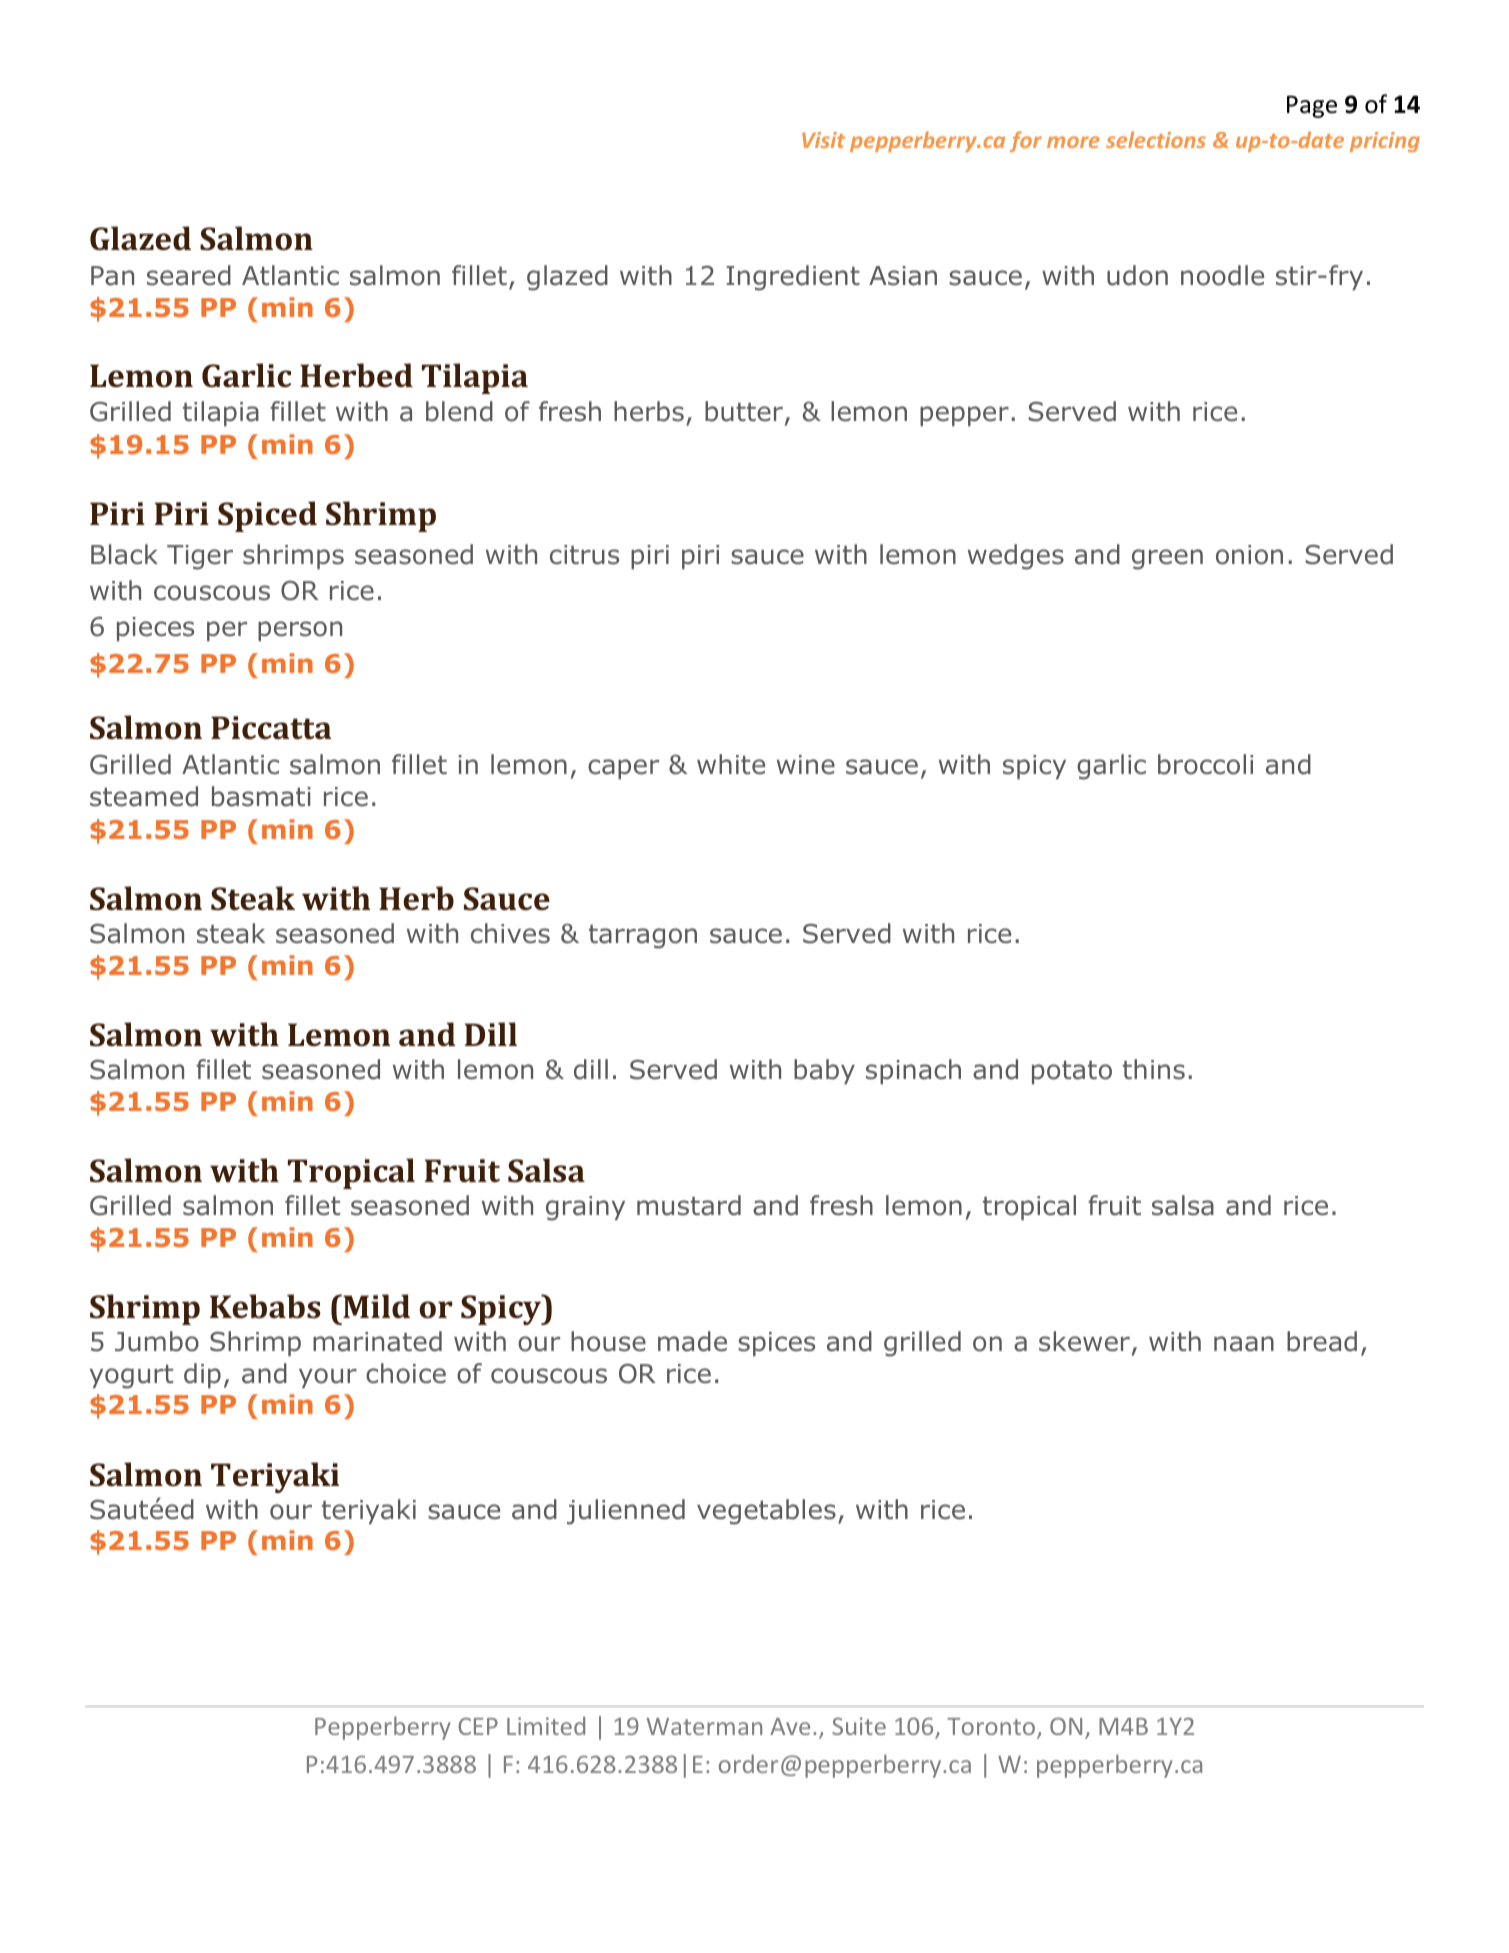  What do you see at coordinates (823, 140) in the screenshot?
I see `Visit` at bounding box center [823, 140].
